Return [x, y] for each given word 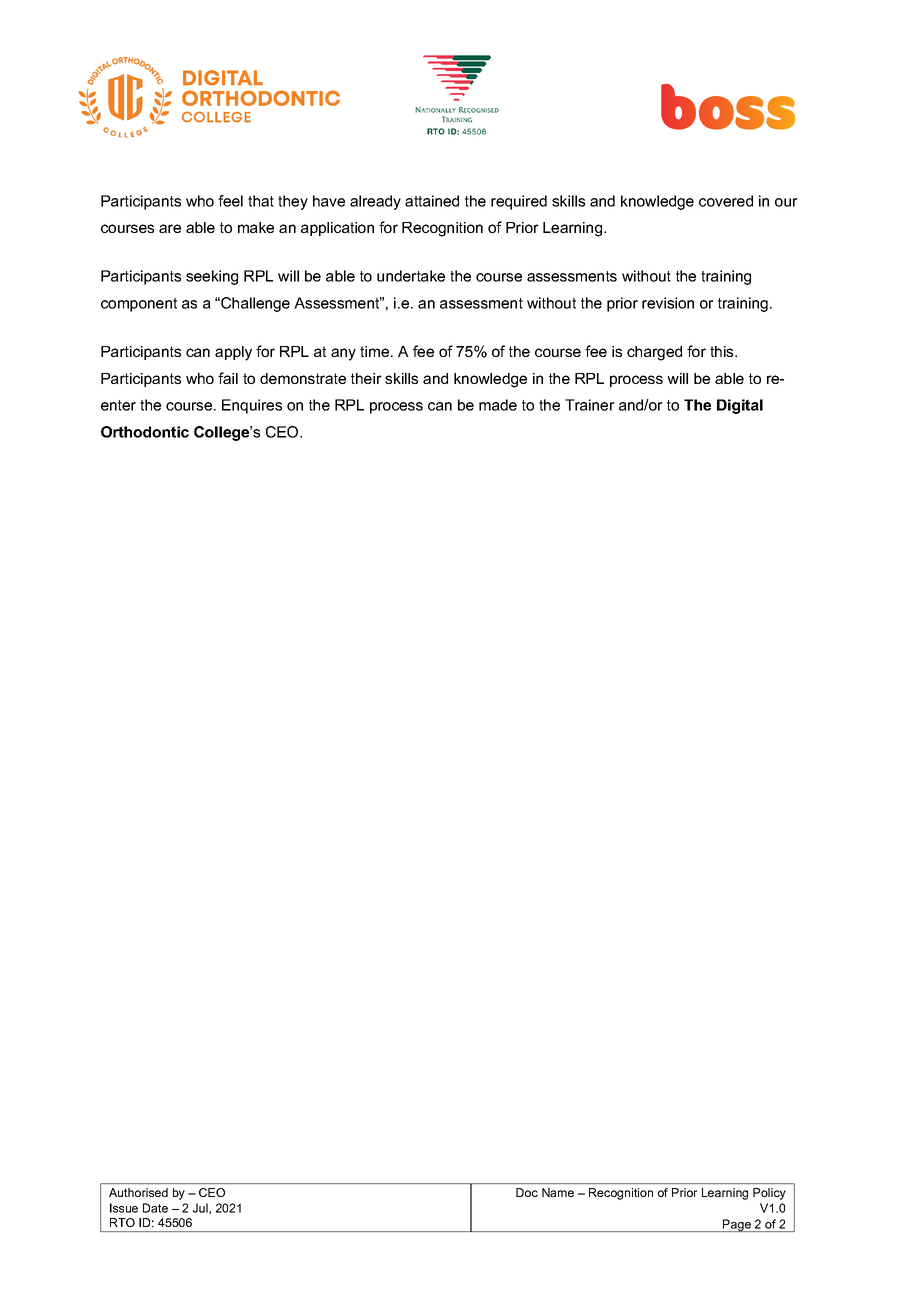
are [170, 228]
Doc [527, 1192]
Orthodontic [145, 432]
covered [726, 201]
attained [432, 201]
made [498, 405]
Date [155, 1208]
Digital [740, 406]
